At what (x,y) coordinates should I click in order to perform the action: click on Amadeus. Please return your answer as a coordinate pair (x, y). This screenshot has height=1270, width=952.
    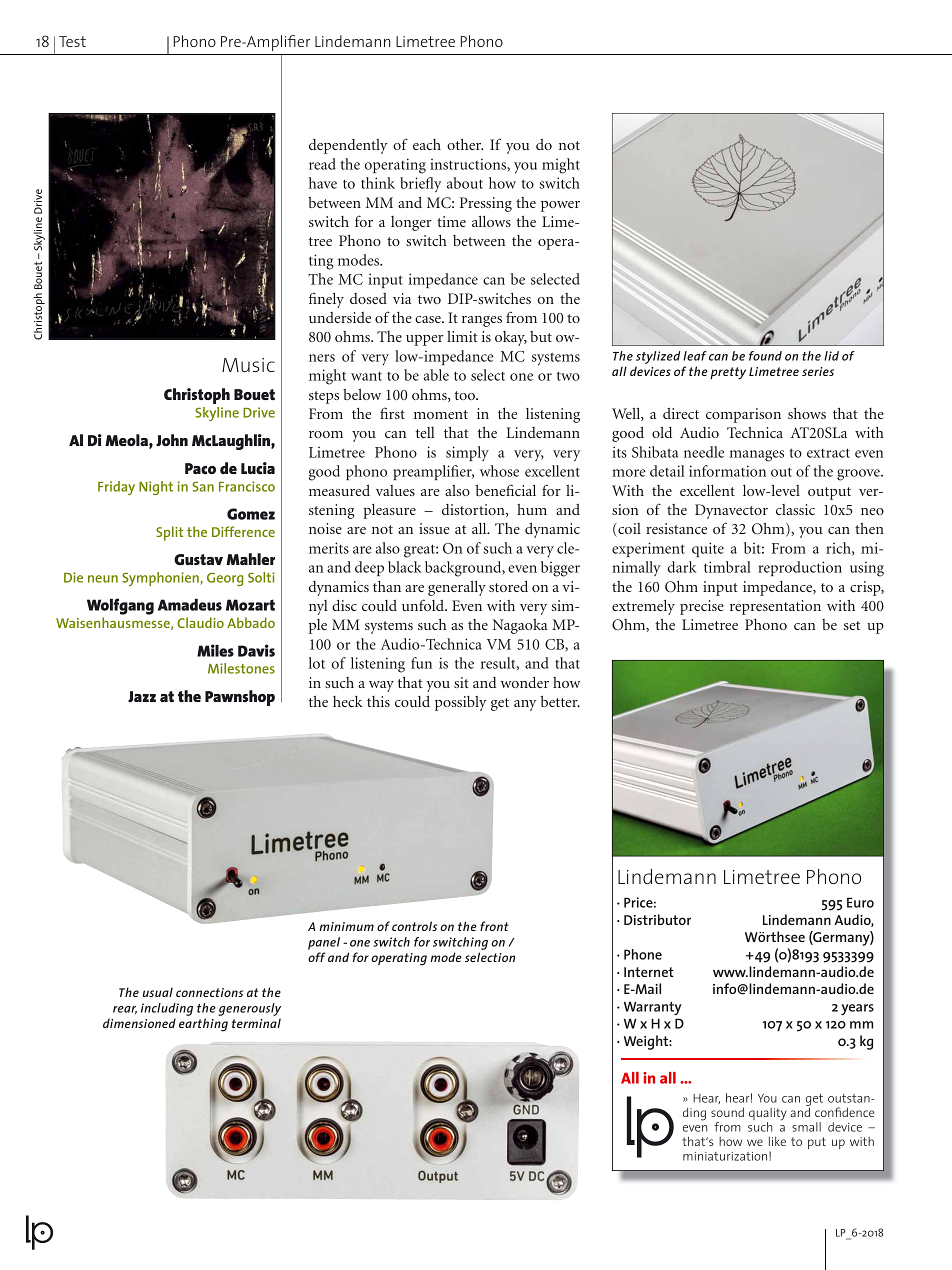
    Looking at the image, I should click on (190, 605).
